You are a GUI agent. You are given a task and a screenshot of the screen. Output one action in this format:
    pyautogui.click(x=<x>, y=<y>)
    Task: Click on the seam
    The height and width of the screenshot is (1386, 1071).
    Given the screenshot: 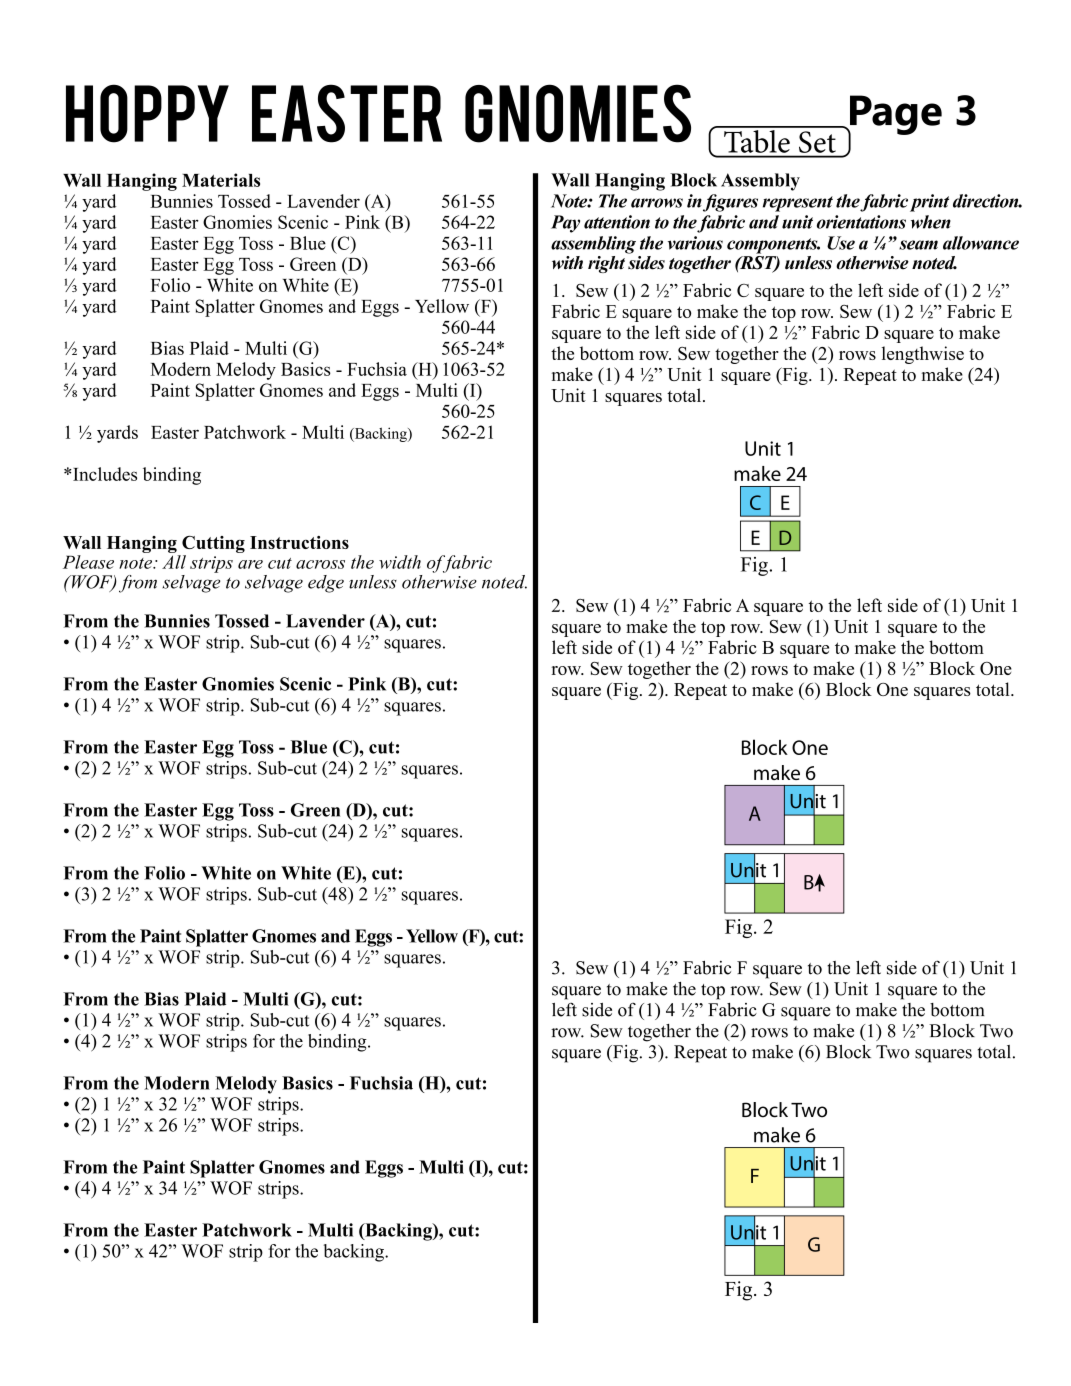 What is the action you would take?
    pyautogui.click(x=918, y=245)
